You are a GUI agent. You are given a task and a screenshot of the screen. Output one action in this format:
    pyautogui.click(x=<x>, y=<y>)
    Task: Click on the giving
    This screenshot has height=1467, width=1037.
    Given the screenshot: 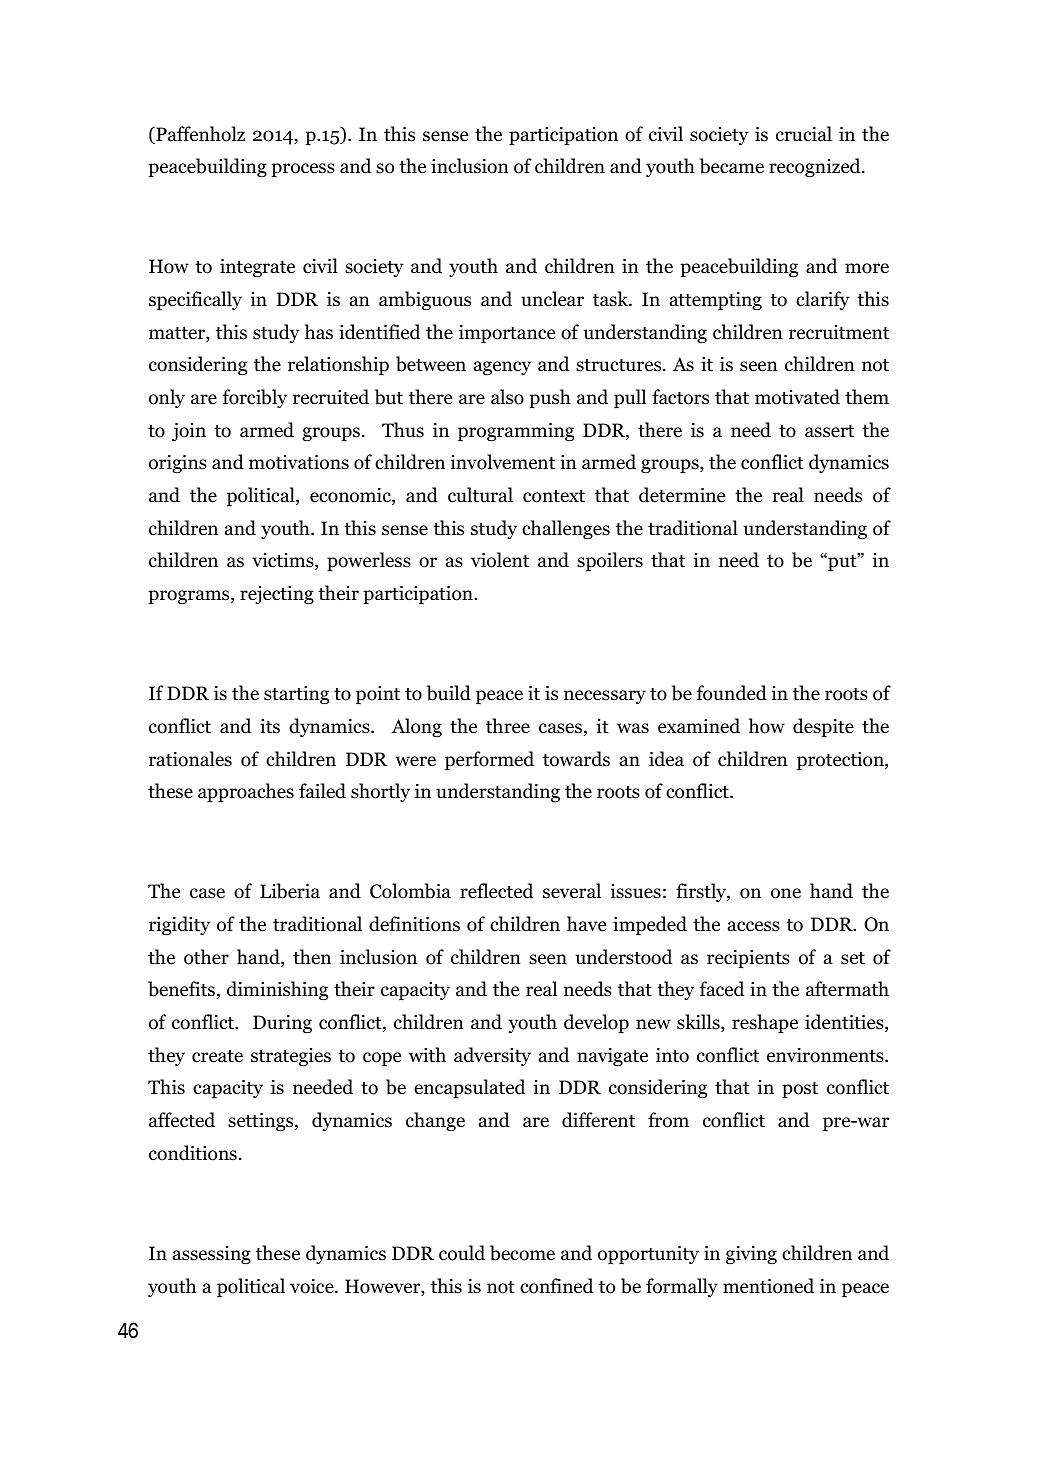 What is the action you would take?
    pyautogui.click(x=751, y=1255)
